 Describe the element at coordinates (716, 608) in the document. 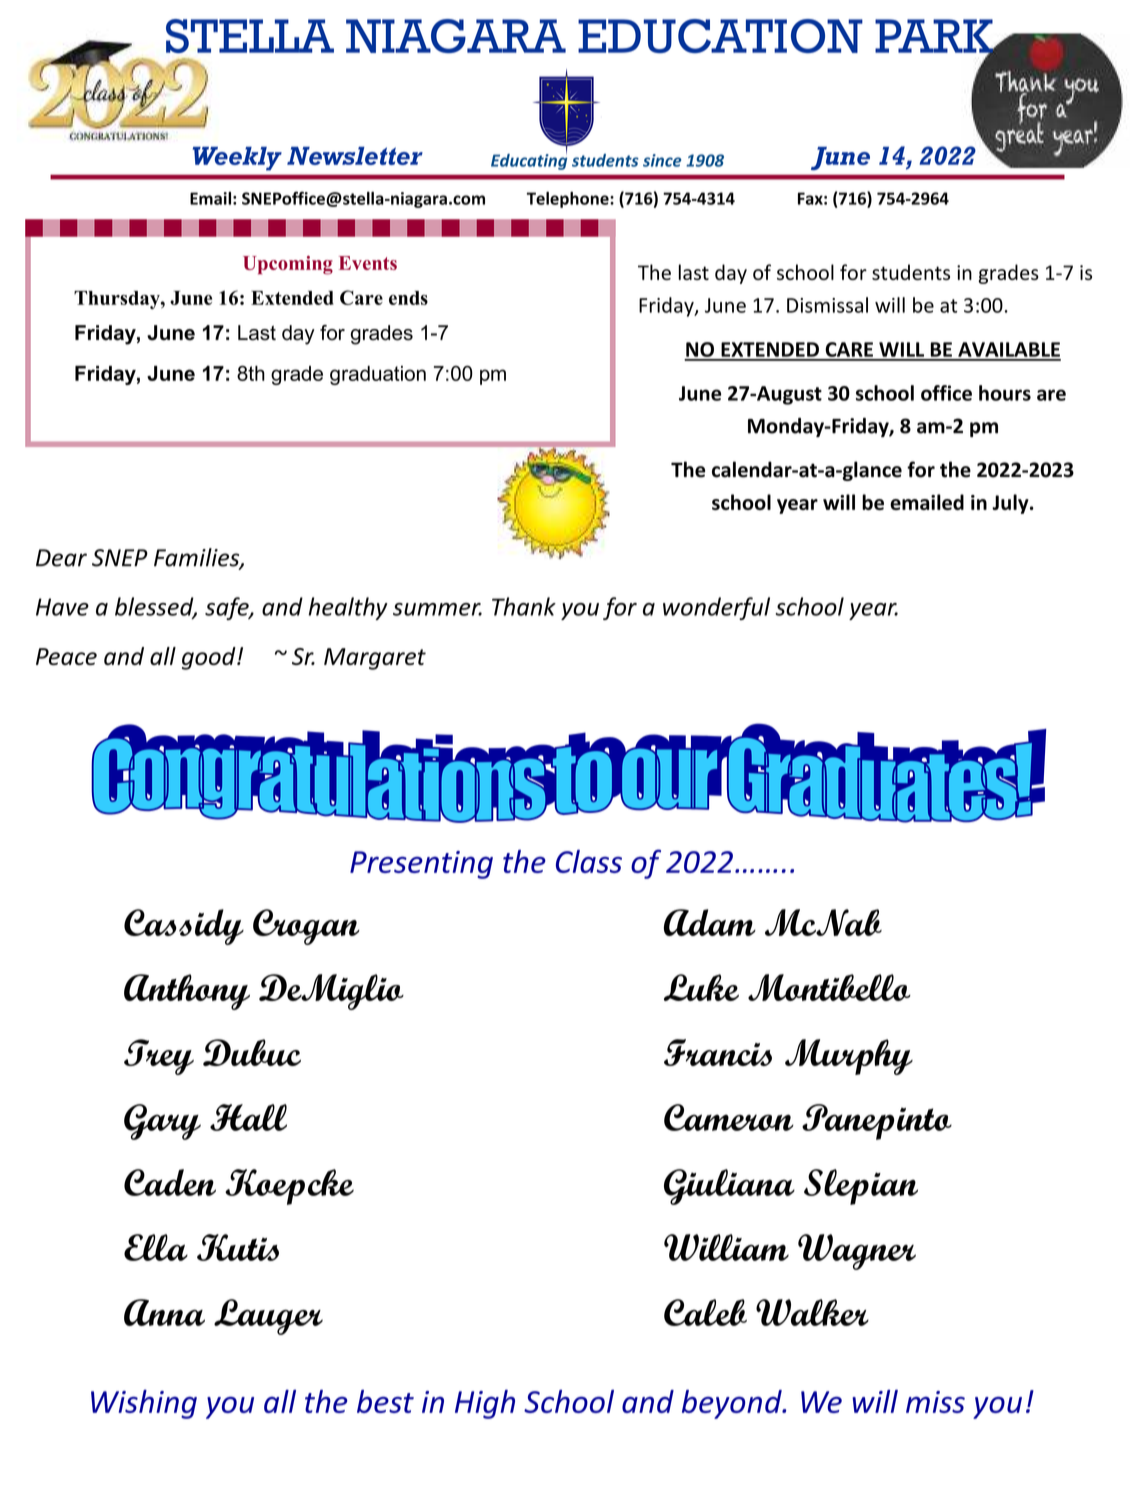

I see `wonderful` at that location.
